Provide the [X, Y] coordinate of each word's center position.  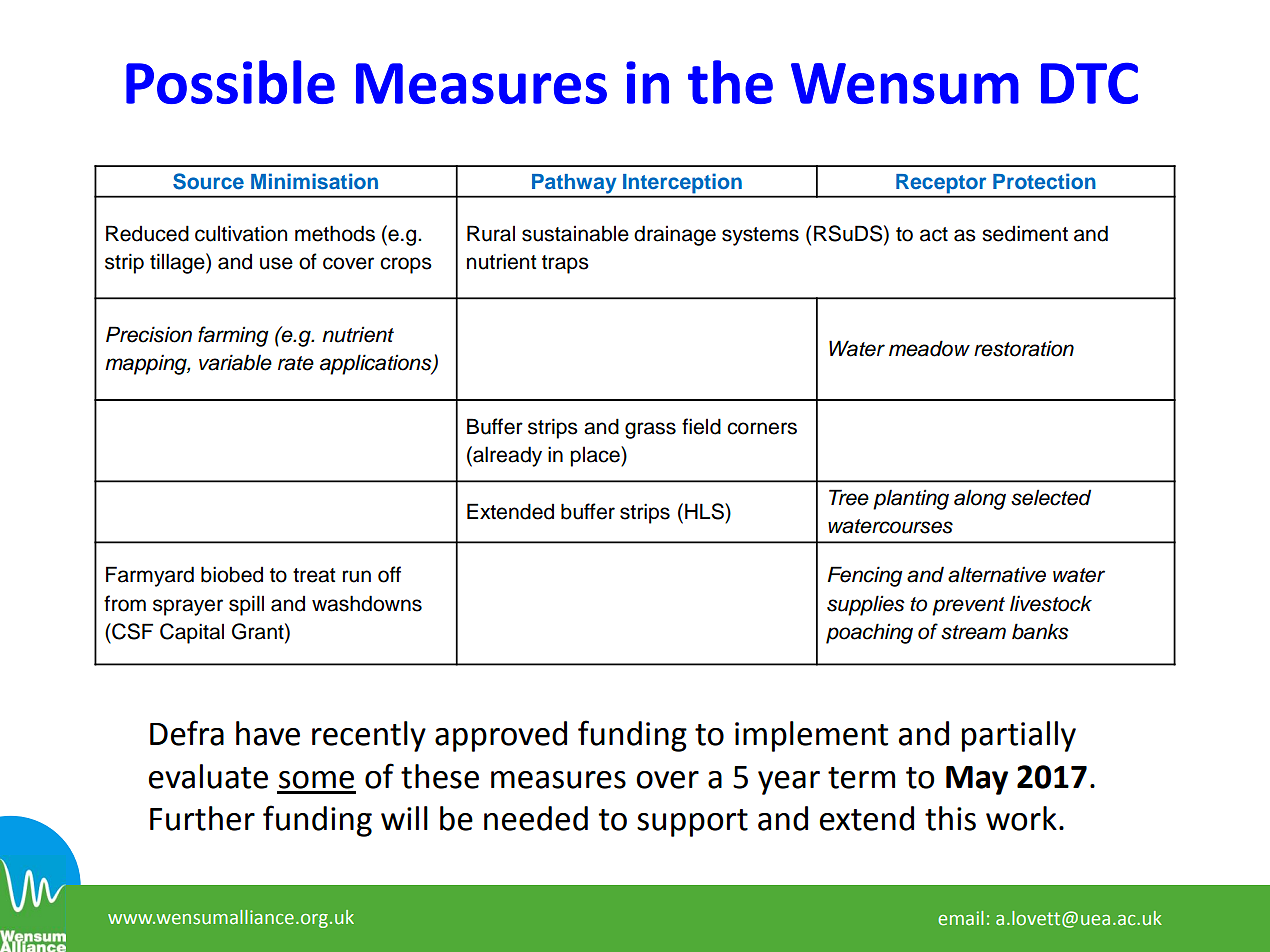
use [276, 263]
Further [202, 818]
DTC [1089, 83]
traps [565, 264]
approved [501, 736]
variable [235, 362]
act [934, 234]
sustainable [575, 233]
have [268, 733]
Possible [230, 82]
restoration [1024, 348]
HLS [705, 511]
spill [246, 605]
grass [650, 430]
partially [1019, 736]
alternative [997, 574]
